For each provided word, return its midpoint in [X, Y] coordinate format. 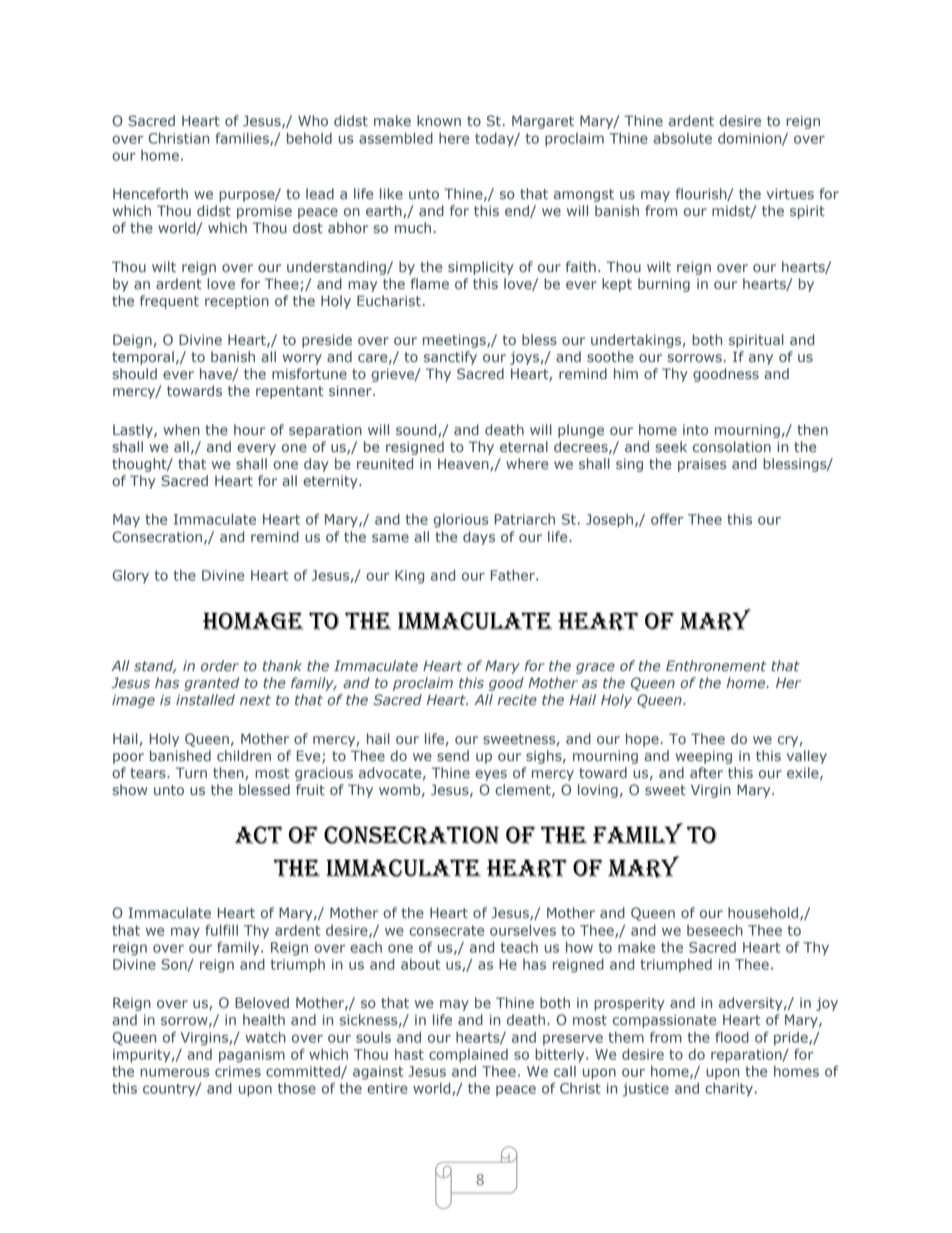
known [439, 121]
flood [732, 1037]
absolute [682, 138]
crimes [238, 1071]
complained [468, 1056]
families [243, 139]
